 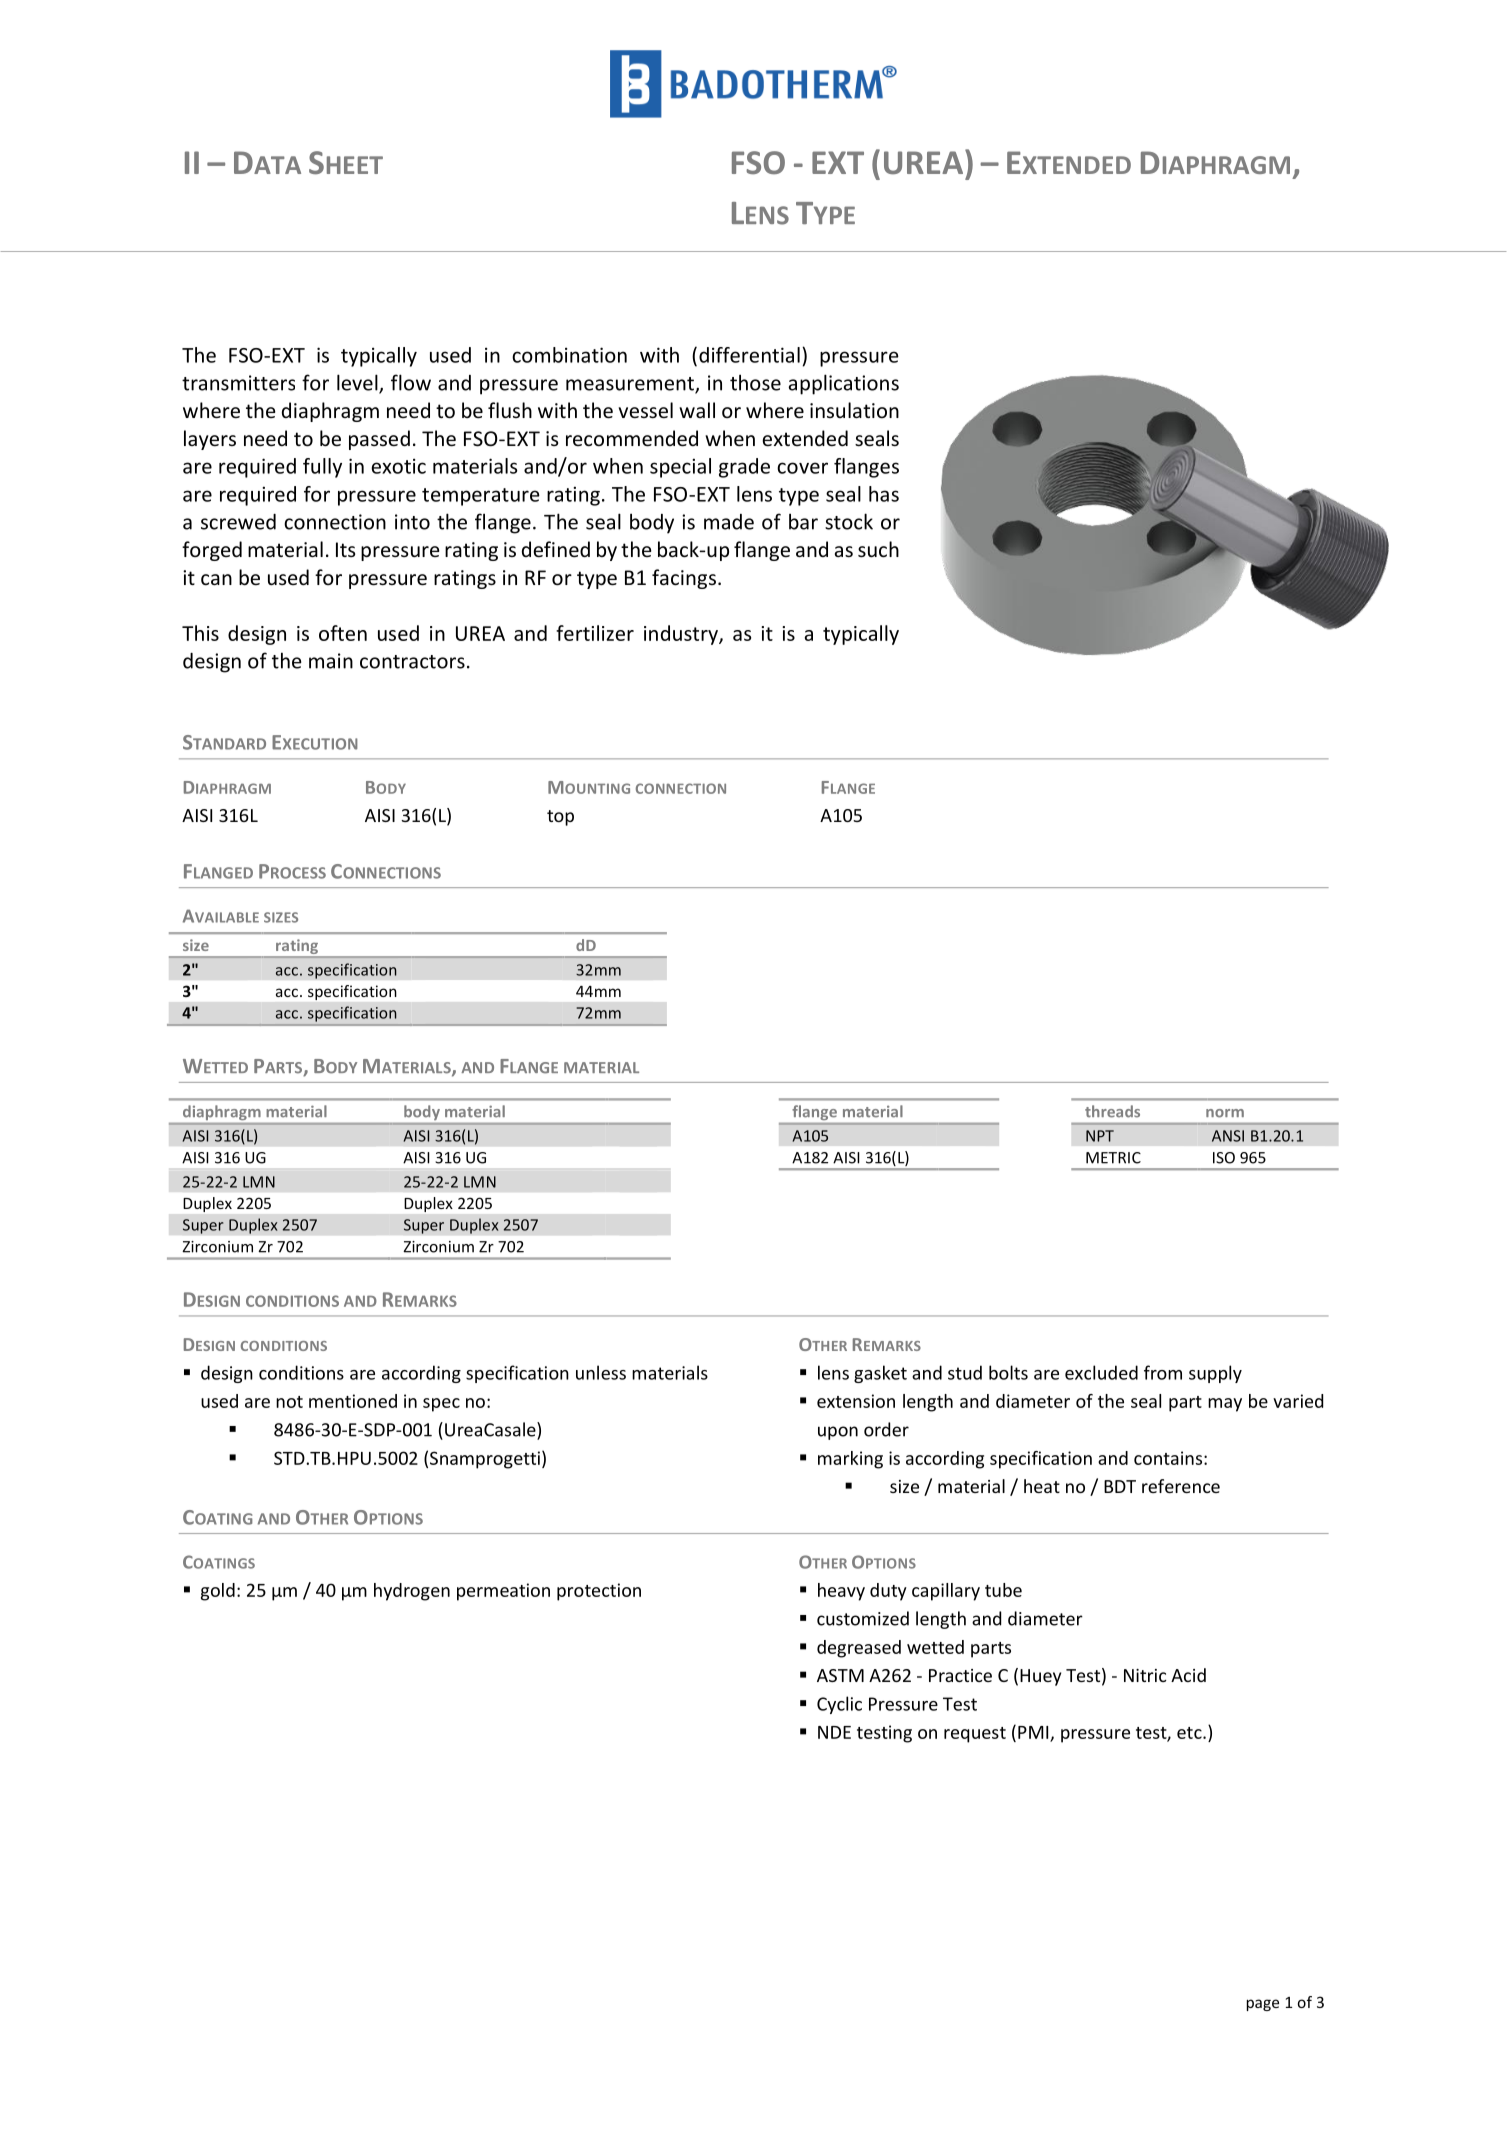 I want to click on has, so click(x=884, y=494).
